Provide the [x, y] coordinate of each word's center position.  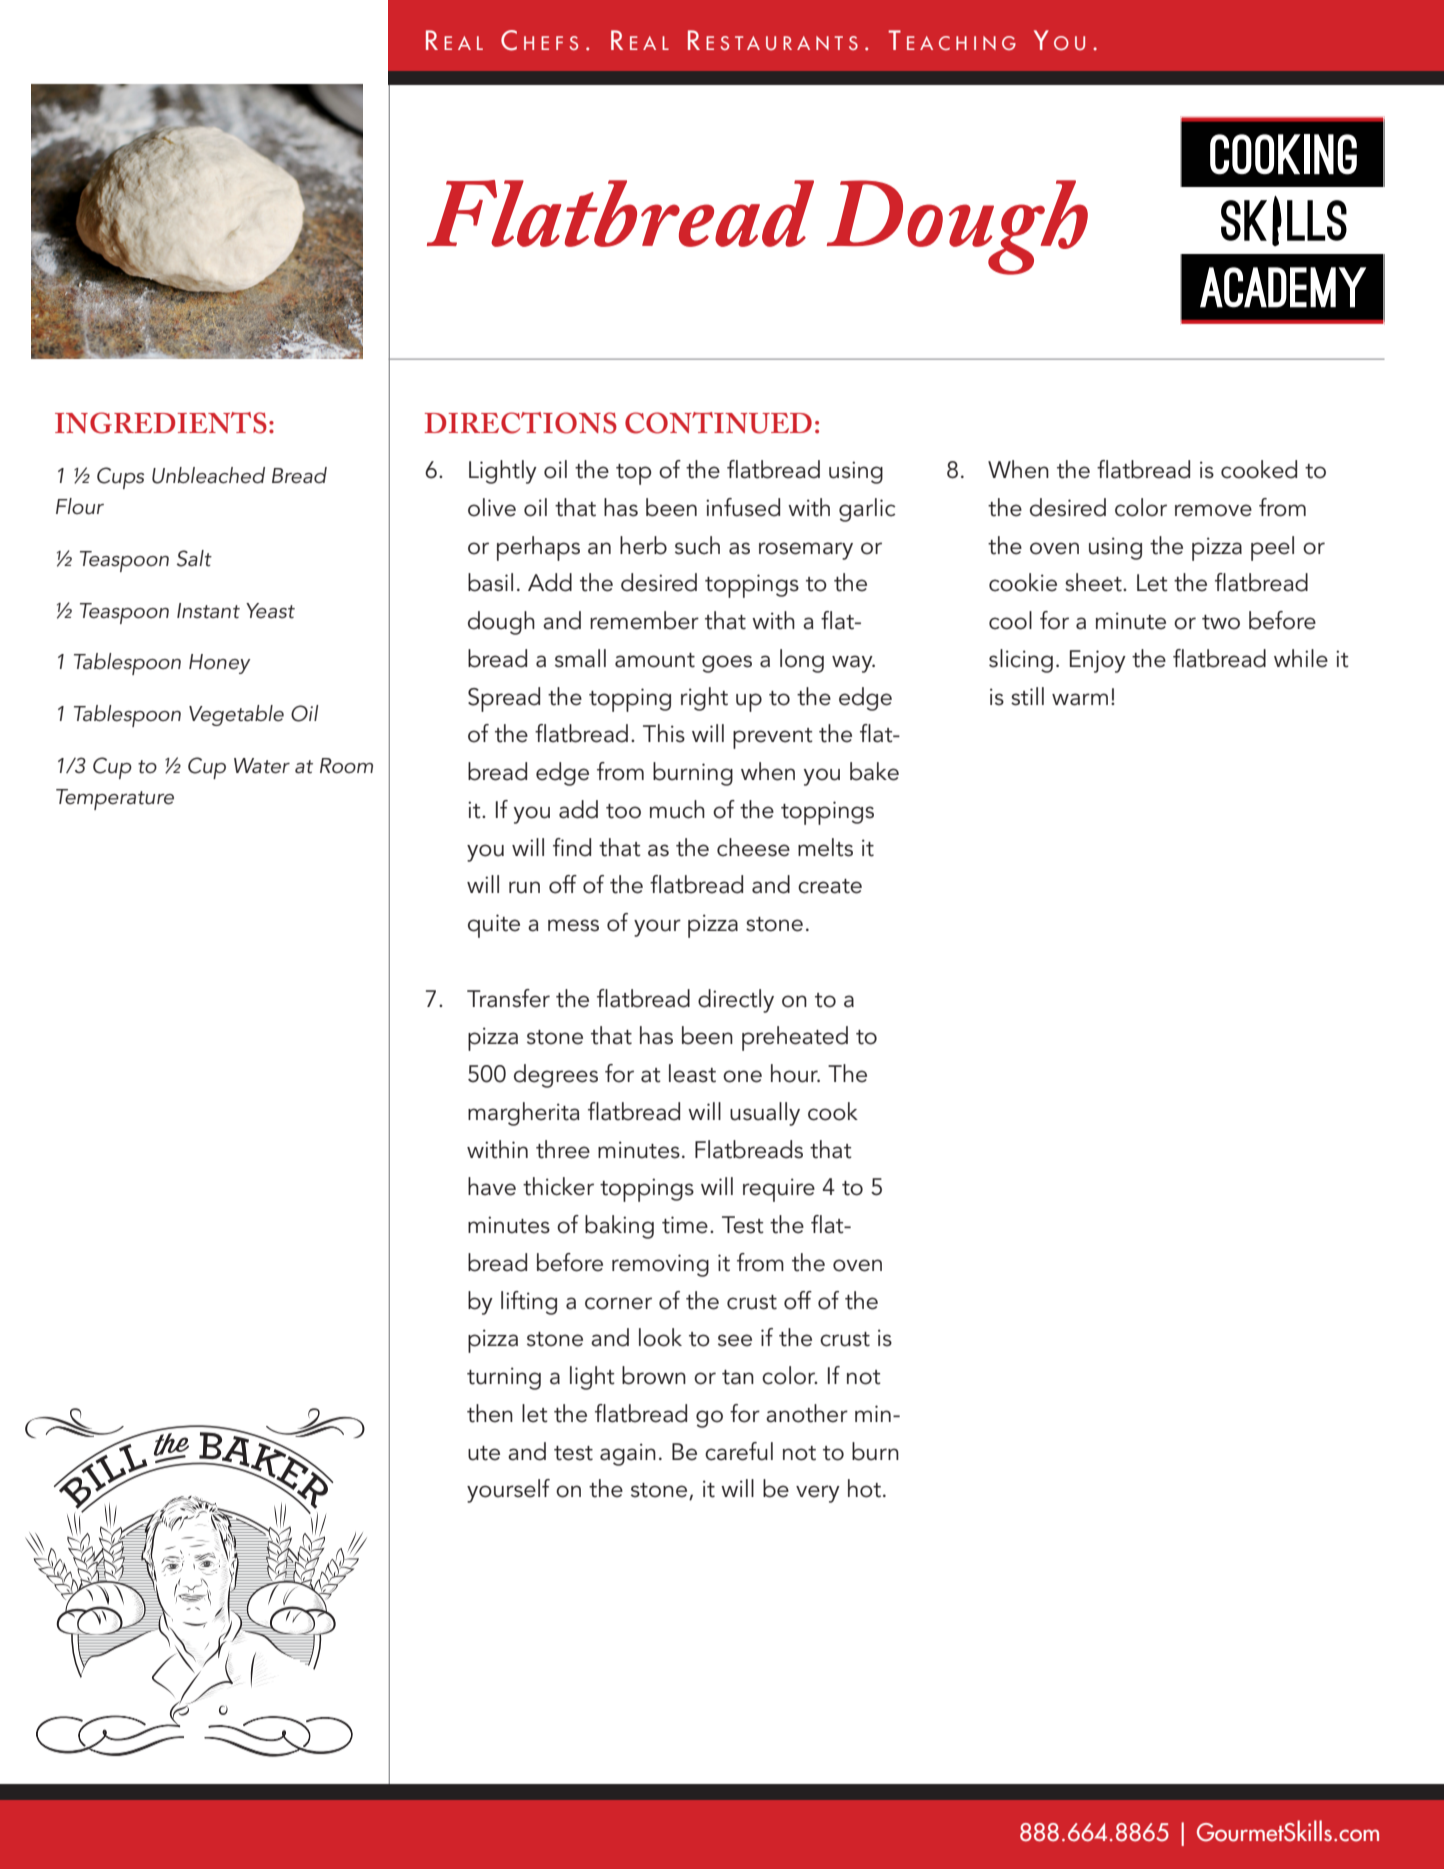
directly [736, 1001]
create [830, 886]
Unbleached [208, 475]
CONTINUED [718, 423]
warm [1080, 699]
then [490, 1413]
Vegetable [236, 715]
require [779, 1190]
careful [739, 1451]
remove [1213, 510]
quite [494, 926]
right [704, 699]
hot [864, 1488]
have [492, 1186]
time [685, 1225]
